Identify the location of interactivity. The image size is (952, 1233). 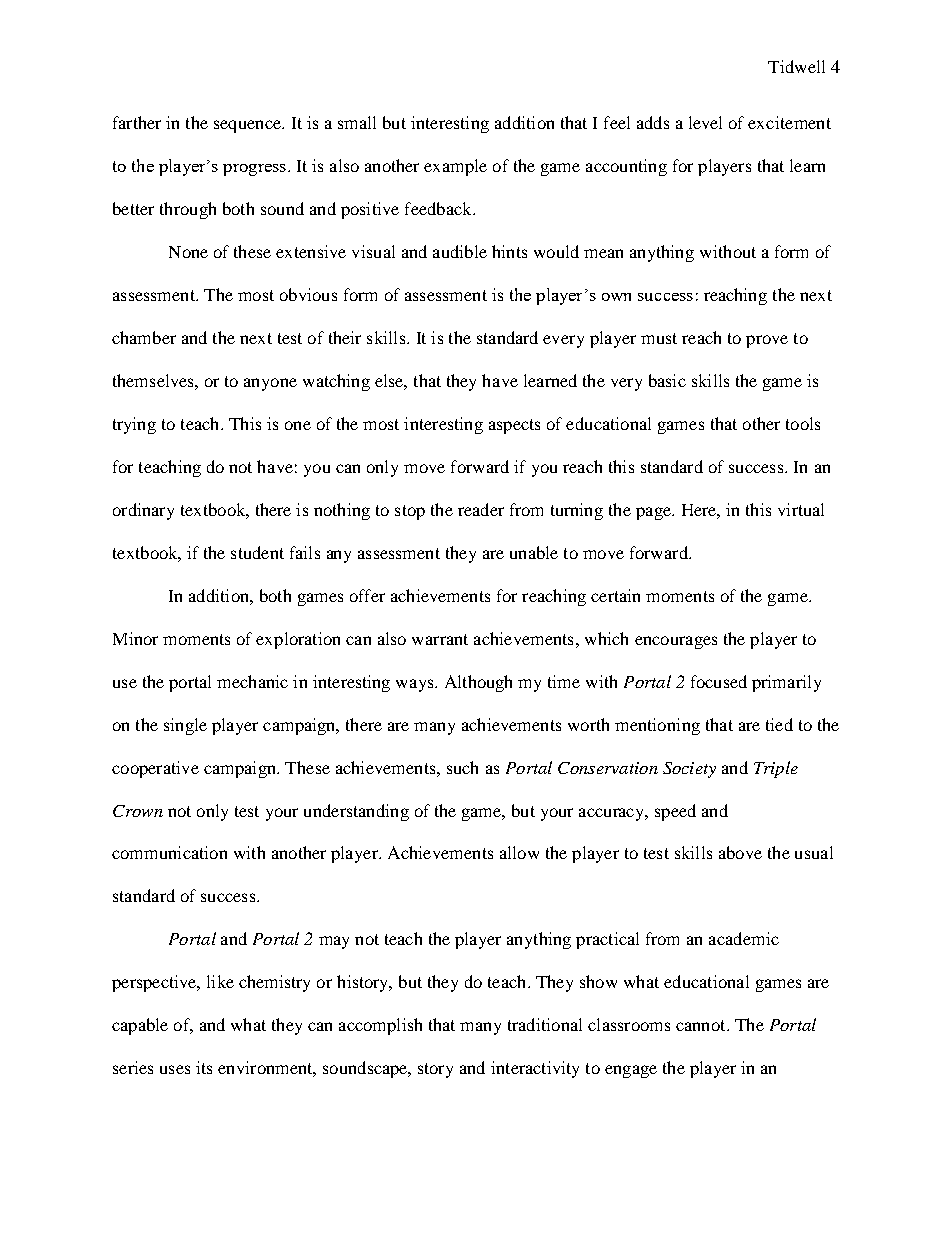
(535, 1069).
